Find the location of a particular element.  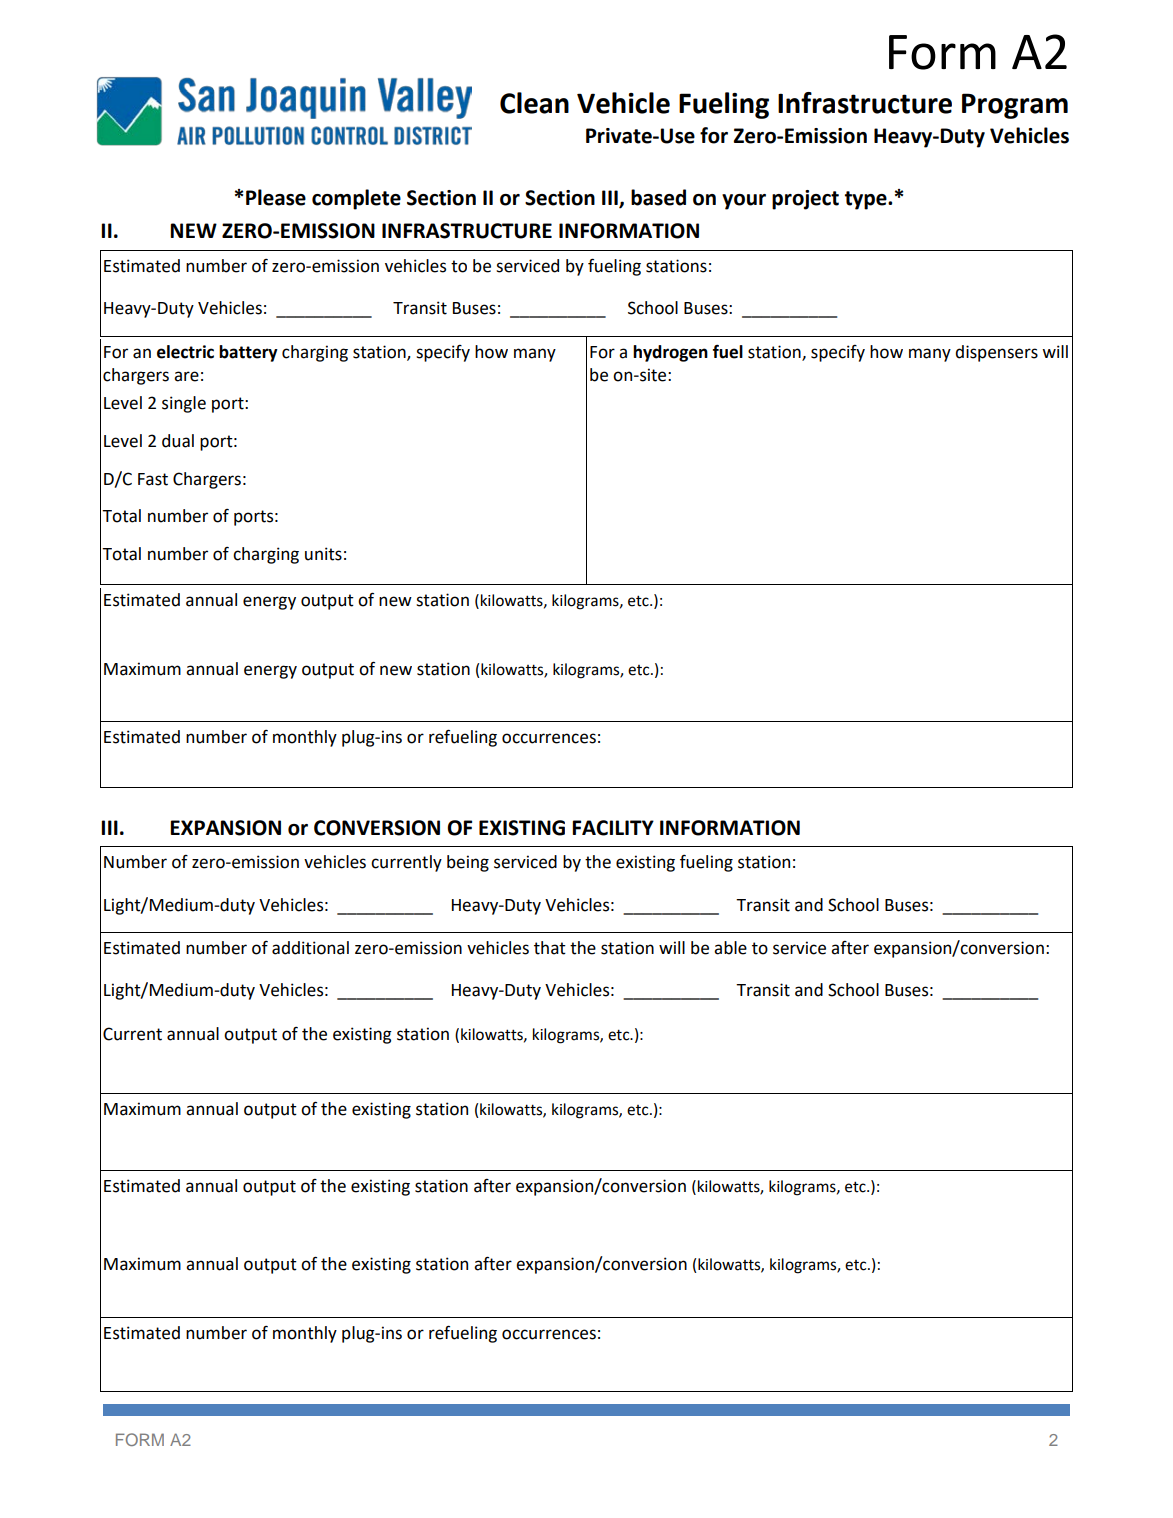

Clean is located at coordinates (534, 103).
